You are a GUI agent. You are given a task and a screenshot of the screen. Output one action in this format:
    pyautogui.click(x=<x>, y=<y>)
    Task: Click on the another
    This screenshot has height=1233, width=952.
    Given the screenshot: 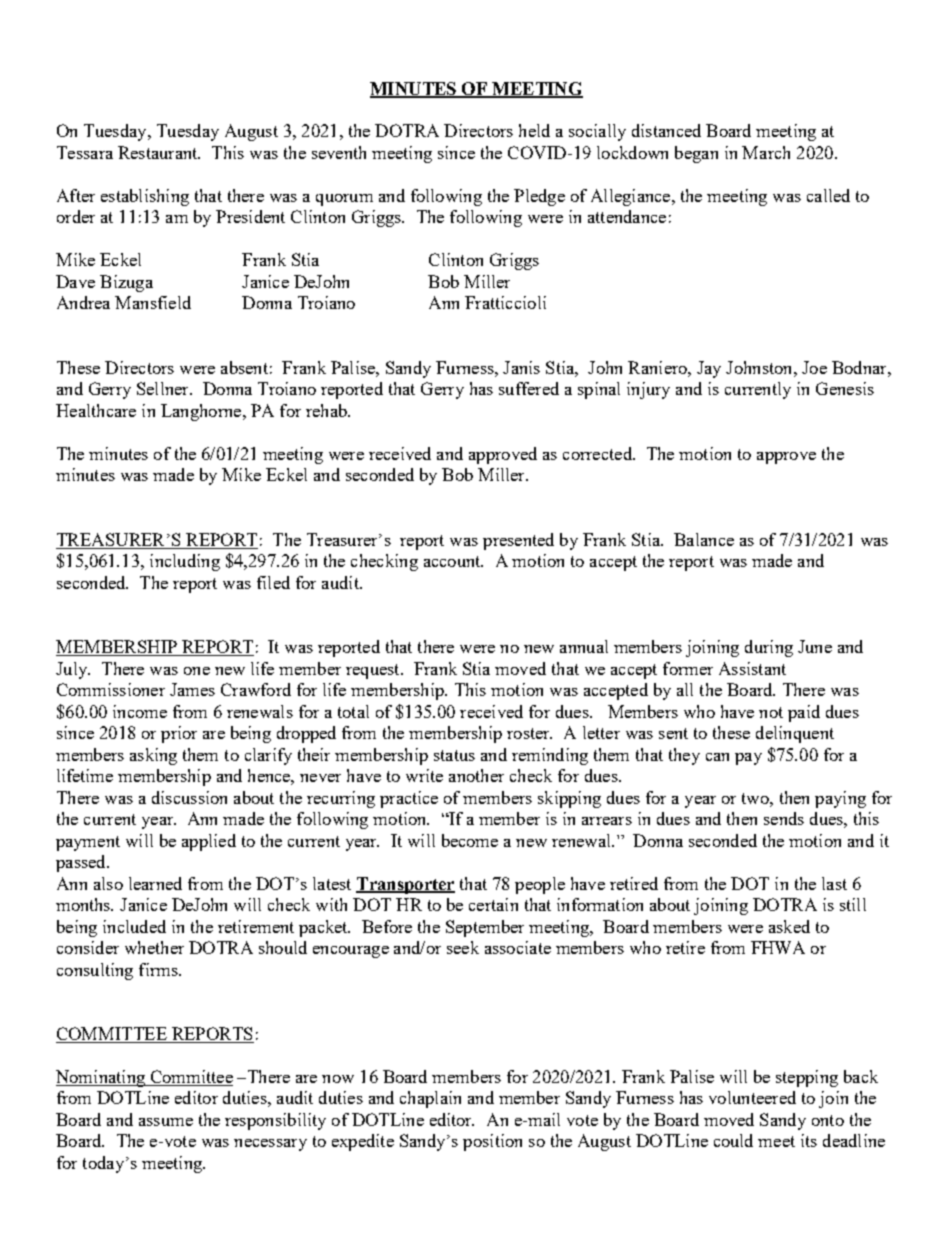 What is the action you would take?
    pyautogui.click(x=476, y=775)
